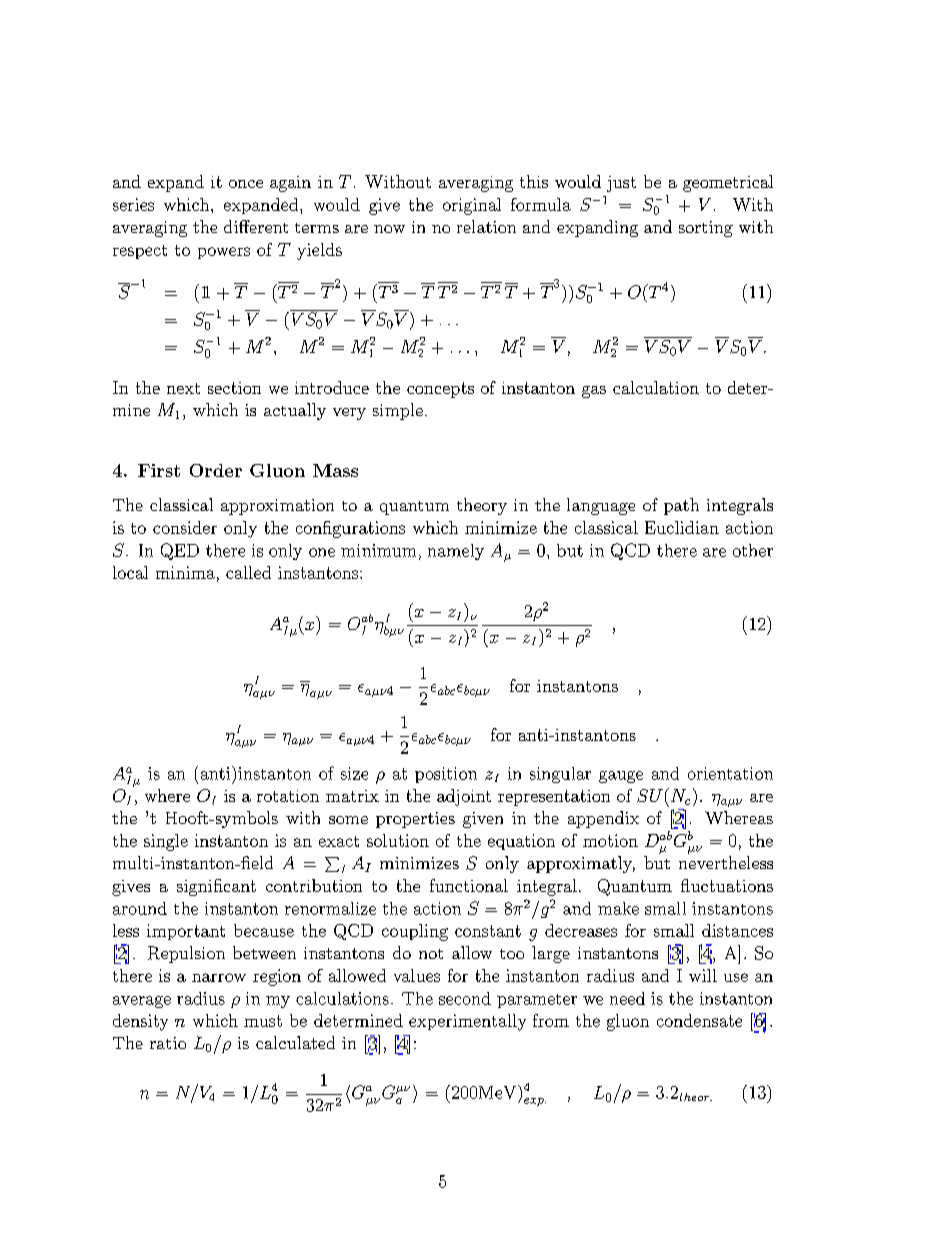  I want to click on Order, so click(216, 470).
